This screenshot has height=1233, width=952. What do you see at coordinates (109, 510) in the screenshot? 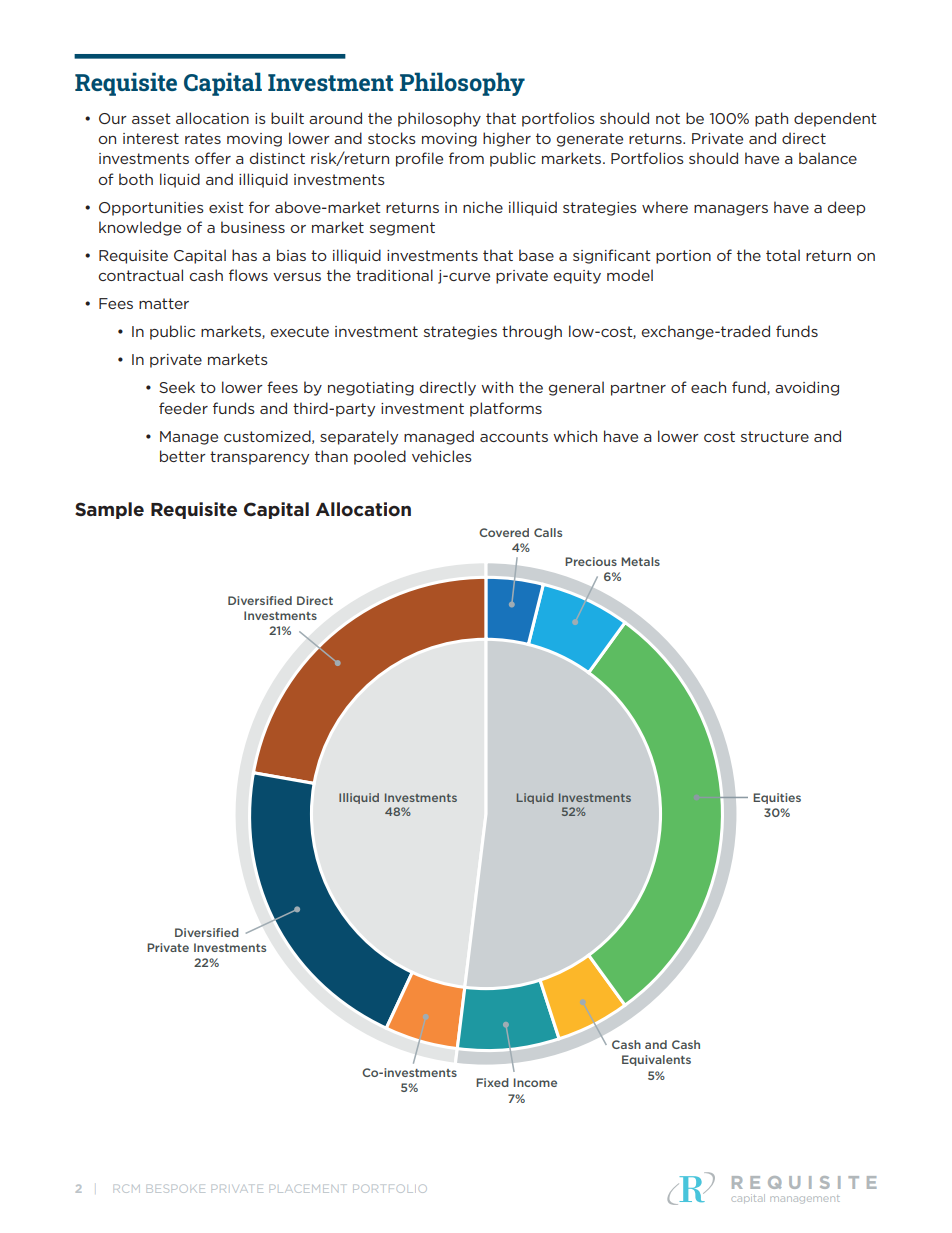
I see `Sample` at bounding box center [109, 510].
